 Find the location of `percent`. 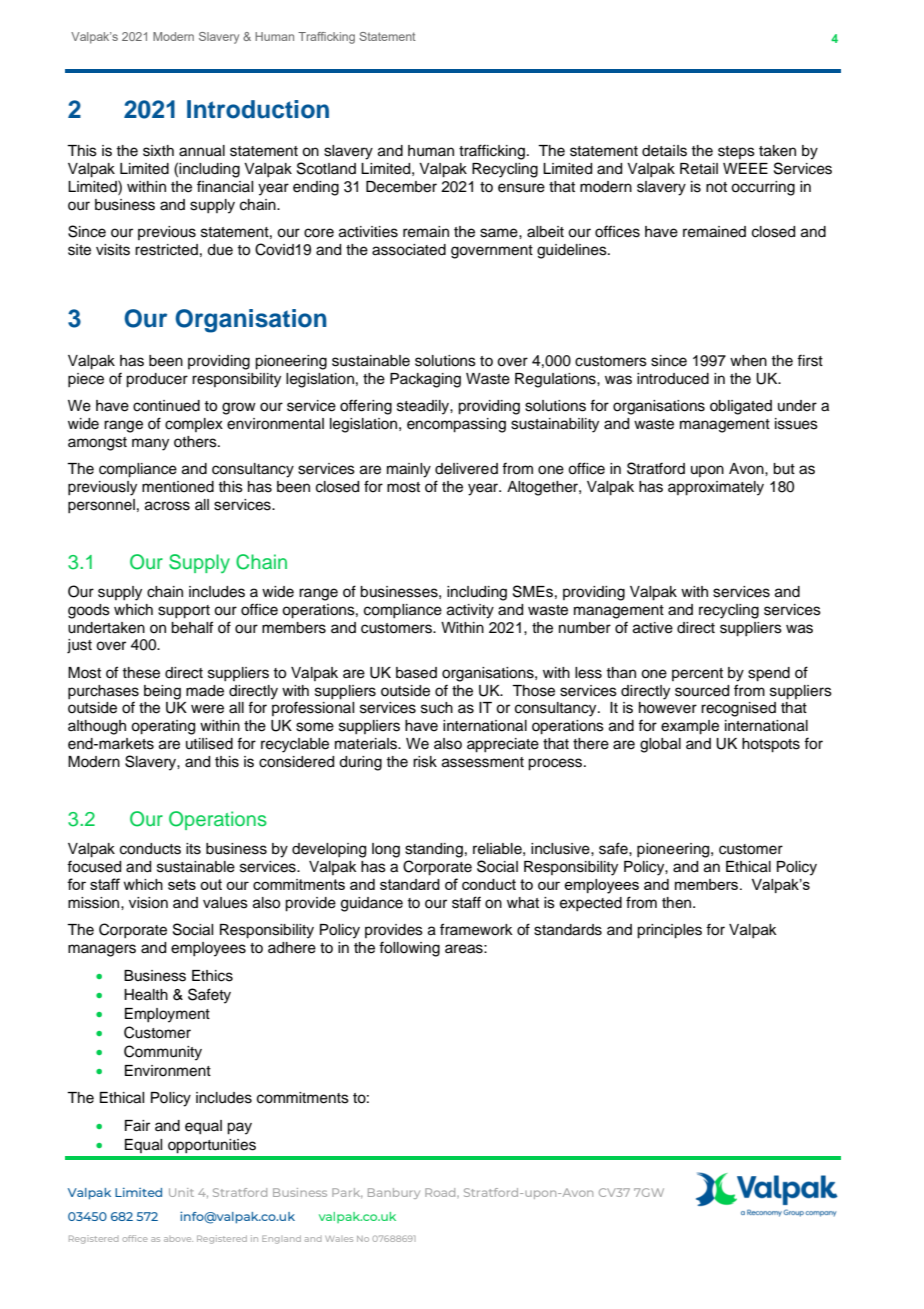

percent is located at coordinates (697, 674).
